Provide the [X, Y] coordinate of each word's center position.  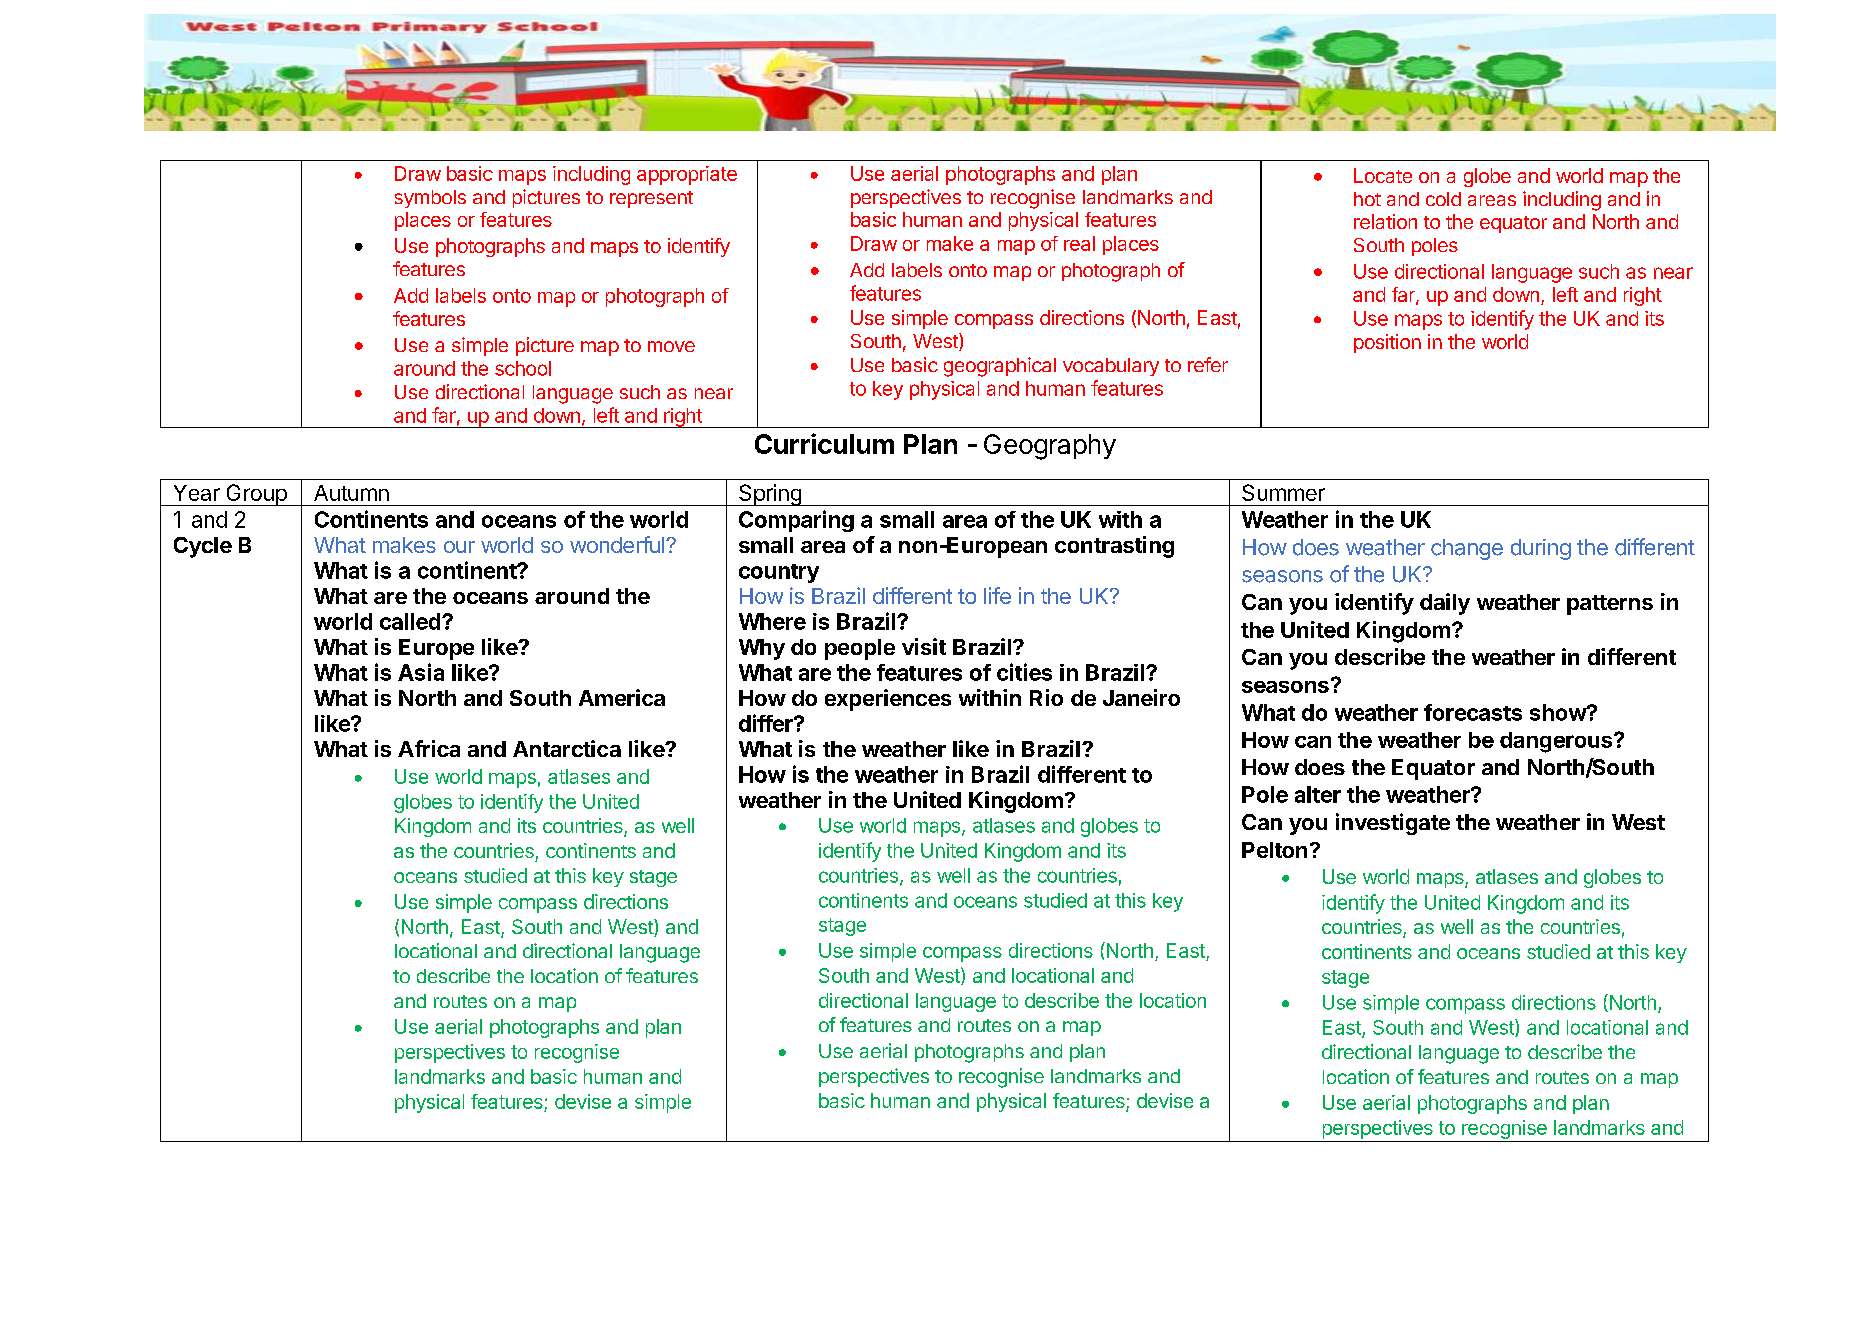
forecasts [1473, 712]
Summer [1283, 492]
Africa [429, 748]
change [1467, 549]
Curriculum [824, 443]
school [523, 368]
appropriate [687, 175]
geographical [1000, 367]
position [1387, 343]
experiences [888, 700]
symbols [430, 199]
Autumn [351, 493]
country [779, 573]
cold [1443, 199]
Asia [421, 672]
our [459, 547]
